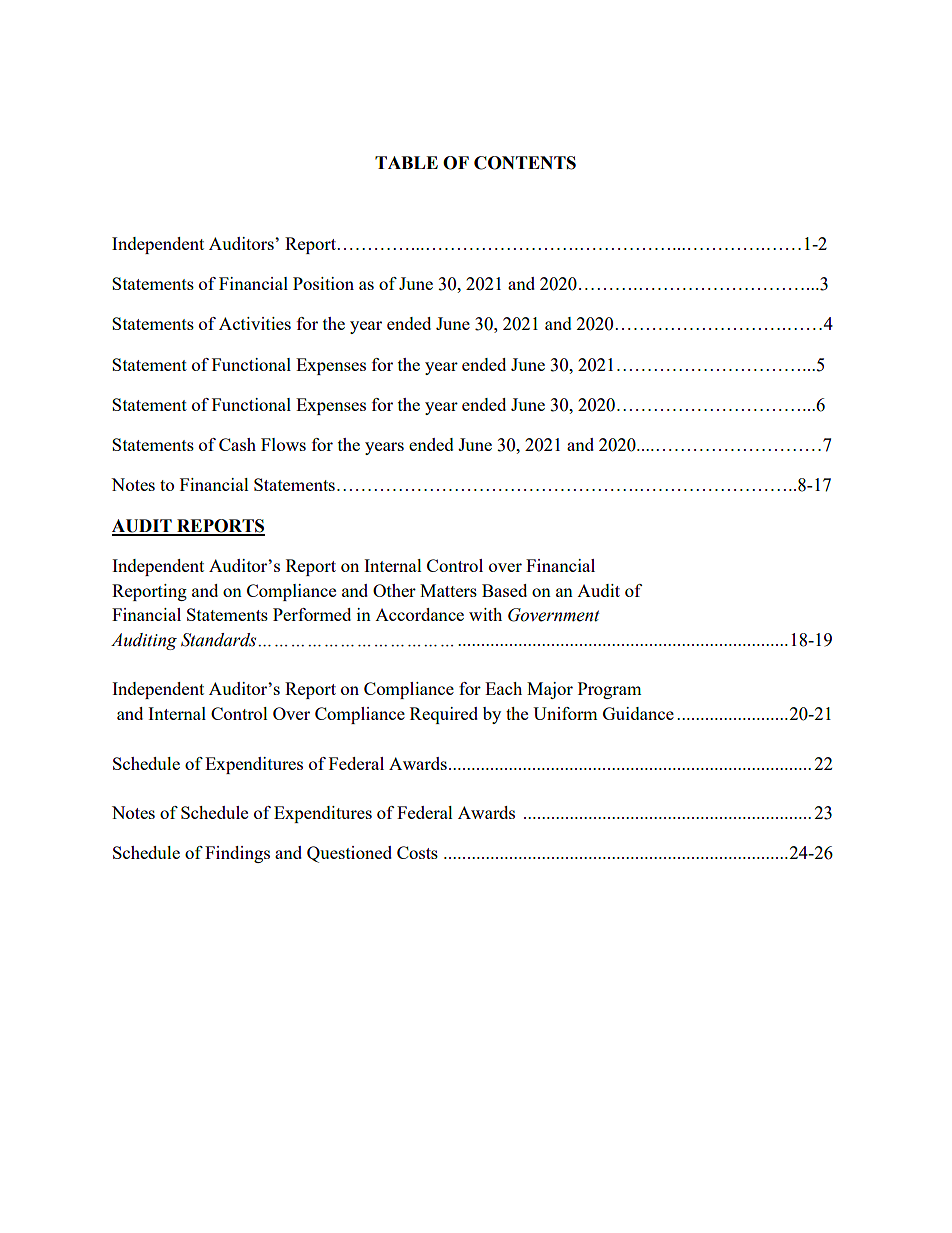 The height and width of the image is (1233, 952). Describe the element at coordinates (406, 162) in the image. I see `TABLE` at that location.
